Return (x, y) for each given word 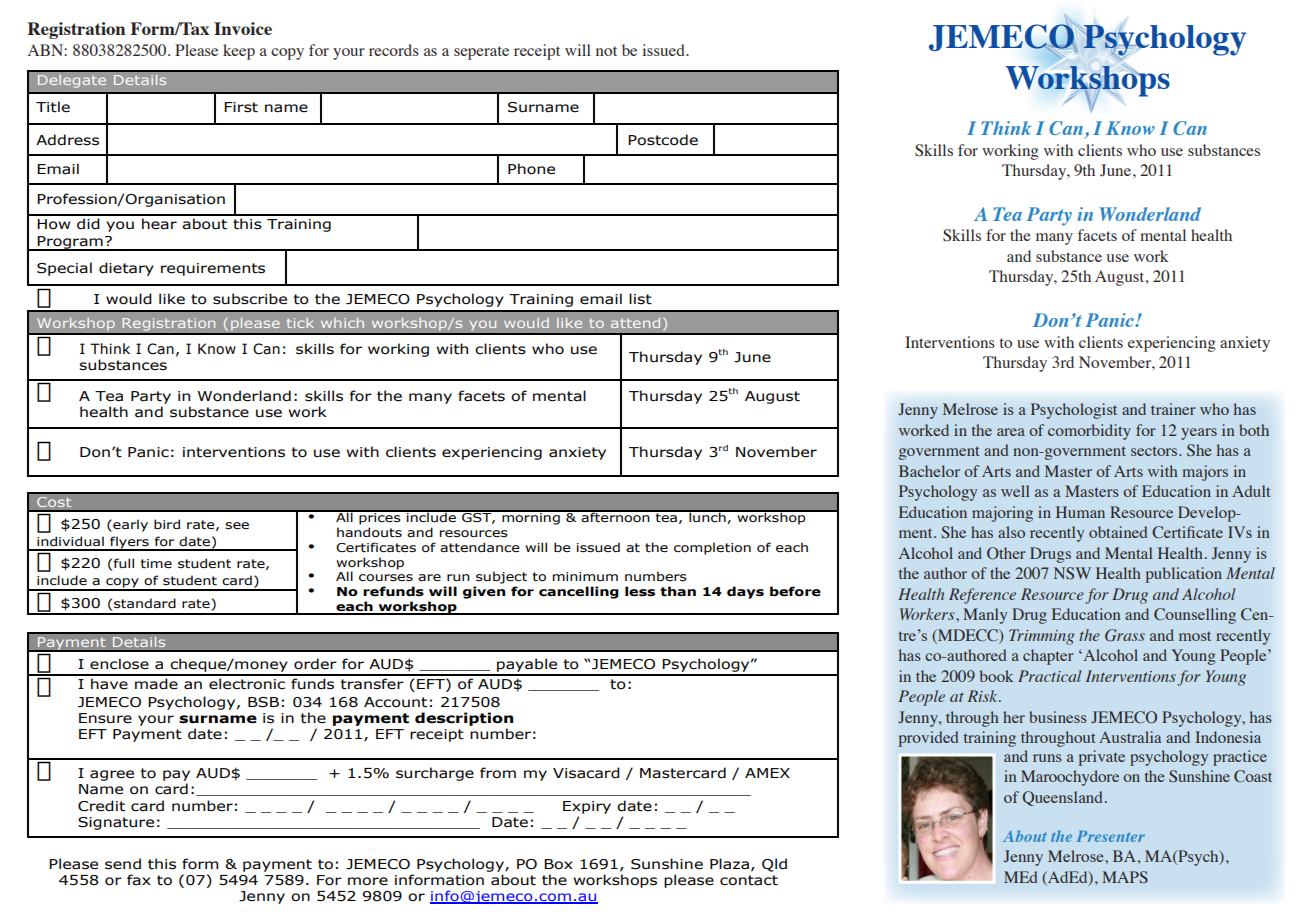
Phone (531, 169)
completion (712, 548)
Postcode (663, 140)
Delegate (72, 81)
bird (167, 524)
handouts (369, 532)
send (123, 864)
